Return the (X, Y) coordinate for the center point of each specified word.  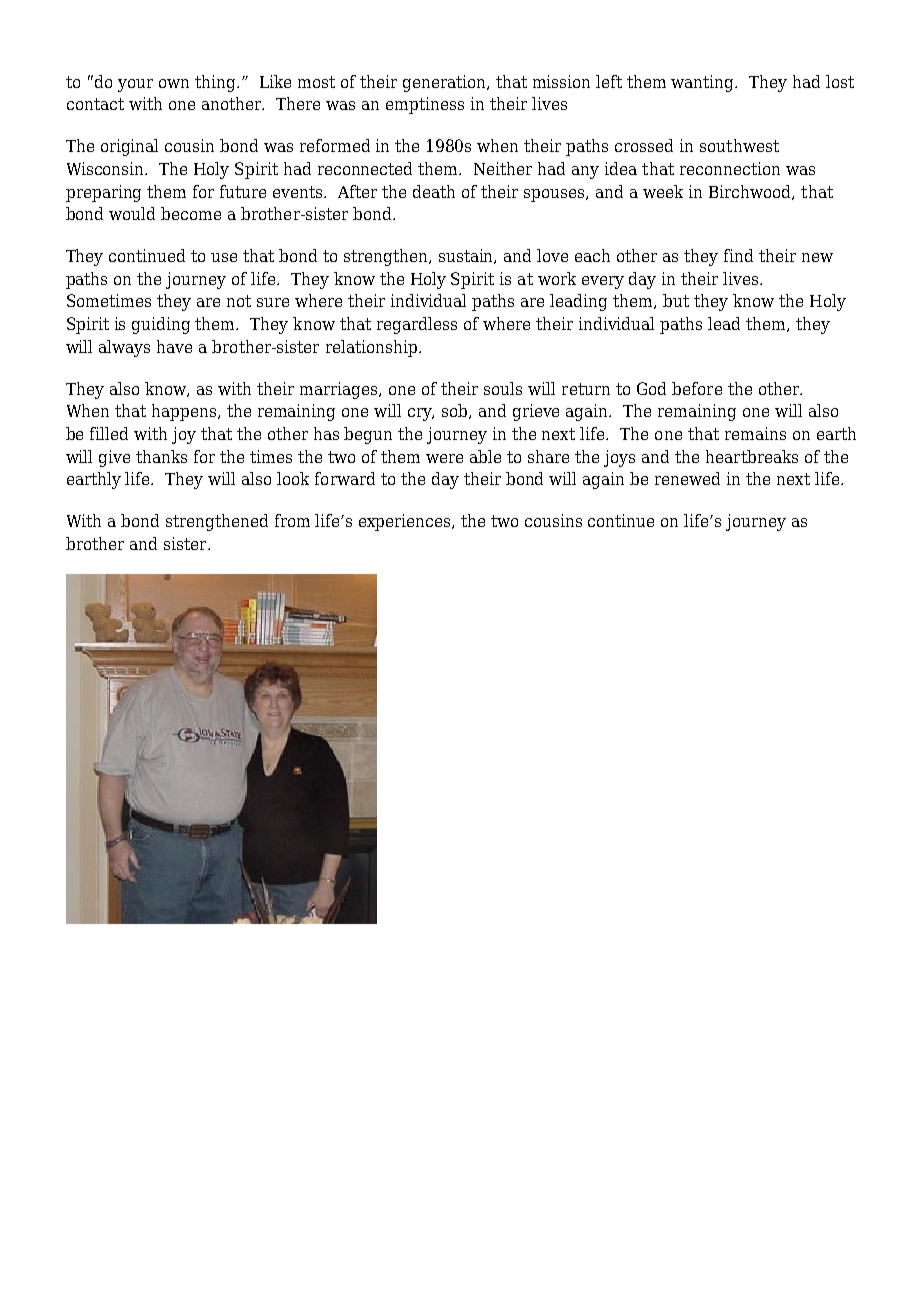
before (697, 388)
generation (446, 83)
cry (421, 414)
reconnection (730, 168)
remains (755, 433)
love (552, 255)
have (174, 346)
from (292, 520)
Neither (503, 168)
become (191, 213)
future (243, 191)
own (174, 83)
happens (185, 412)
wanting (704, 83)
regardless (417, 325)
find (738, 255)
